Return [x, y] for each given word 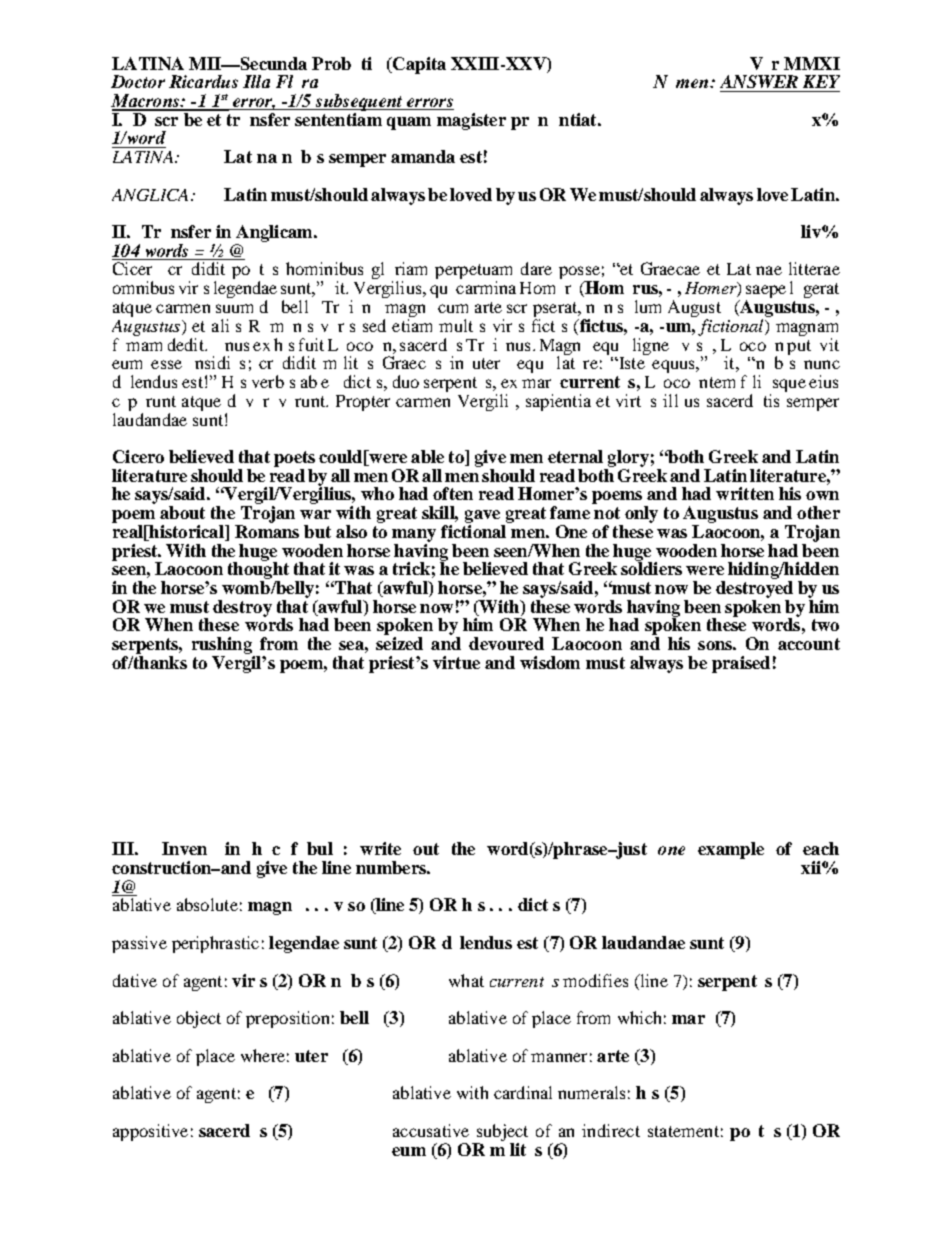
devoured [506, 643]
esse [166, 364]
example [731, 850]
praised [741, 664]
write [380, 848]
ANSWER [759, 81]
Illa [256, 81]
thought [258, 571]
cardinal [523, 1092]
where [263, 1055]
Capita [418, 65]
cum [453, 308]
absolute [207, 904]
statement [683, 1131]
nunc [822, 364]
